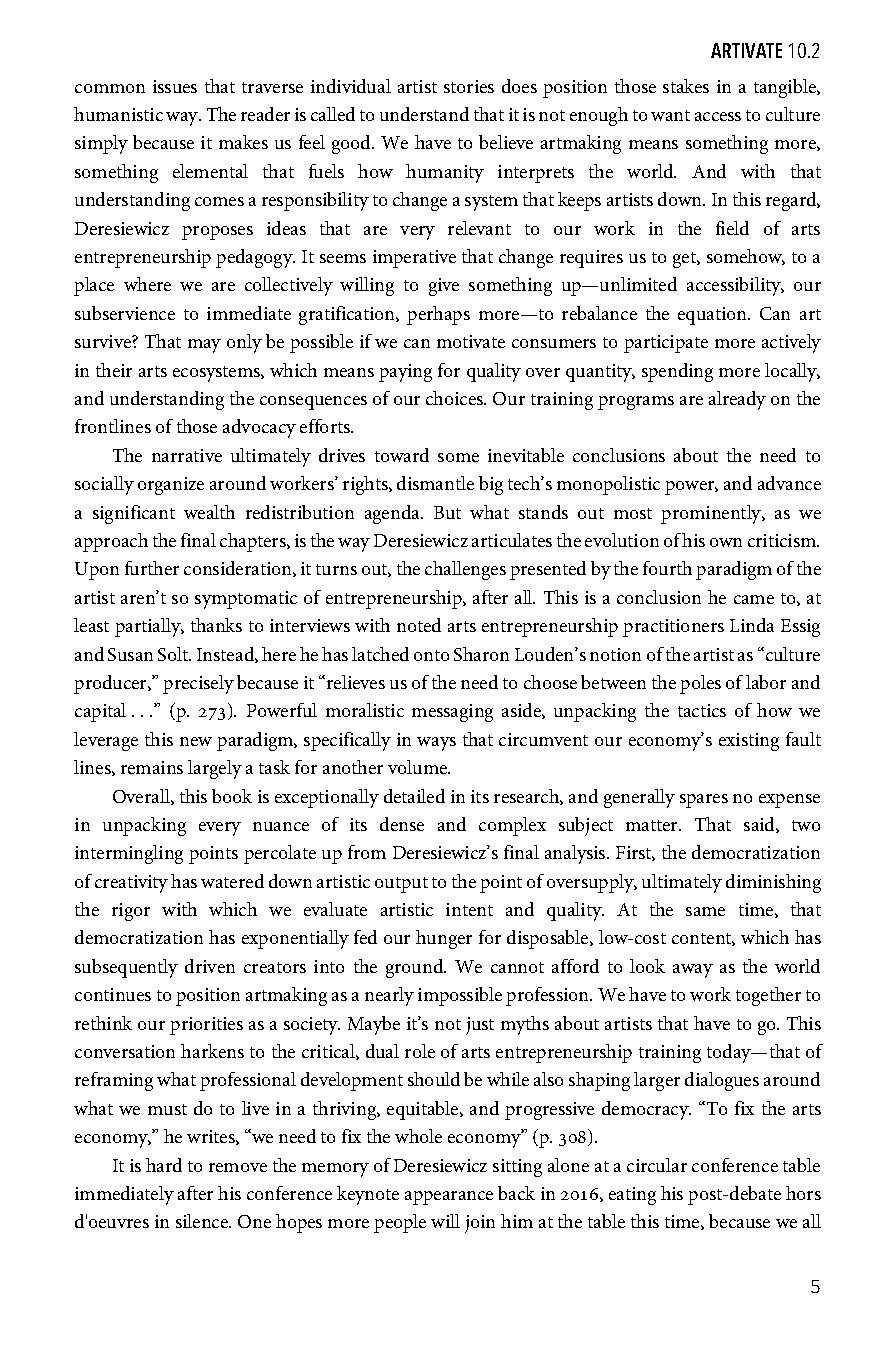  What do you see at coordinates (704, 801) in the image?
I see `spares` at bounding box center [704, 801].
